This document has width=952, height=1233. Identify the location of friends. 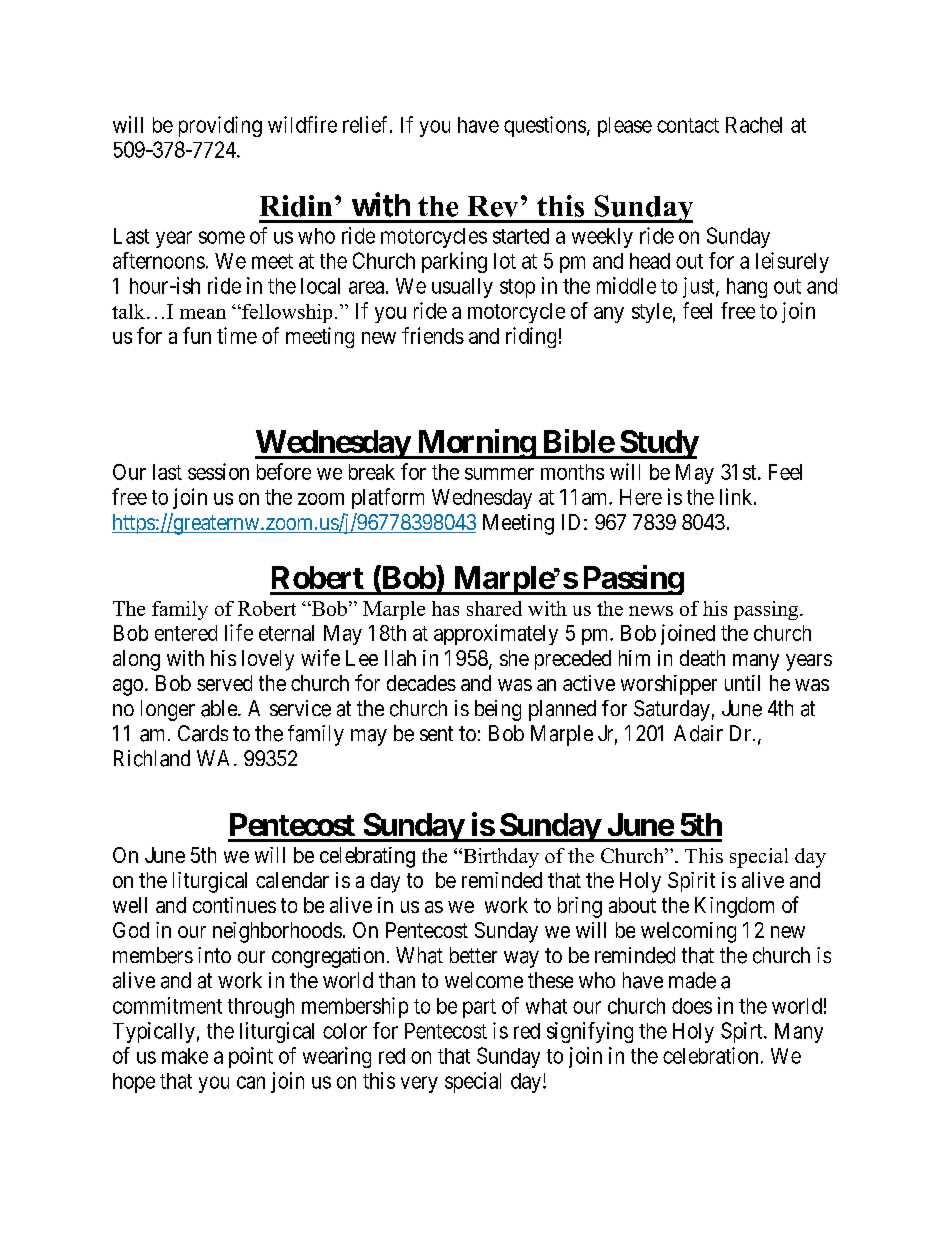
(433, 335).
